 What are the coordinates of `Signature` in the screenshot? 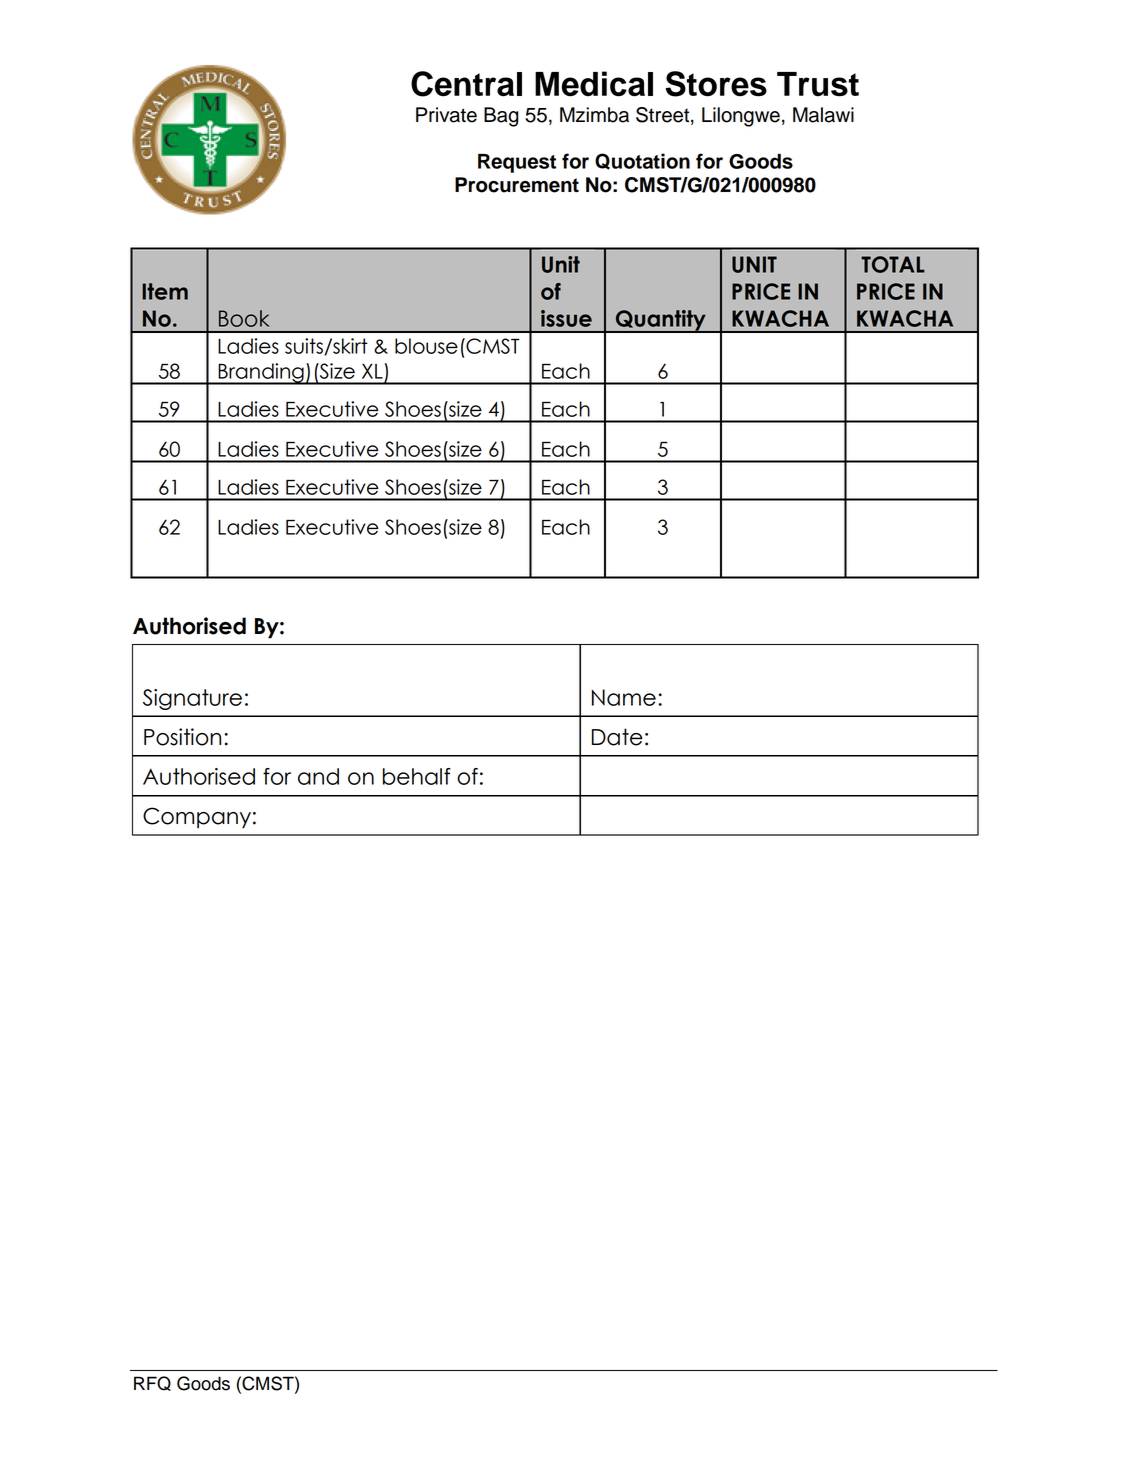 It's located at (192, 699).
